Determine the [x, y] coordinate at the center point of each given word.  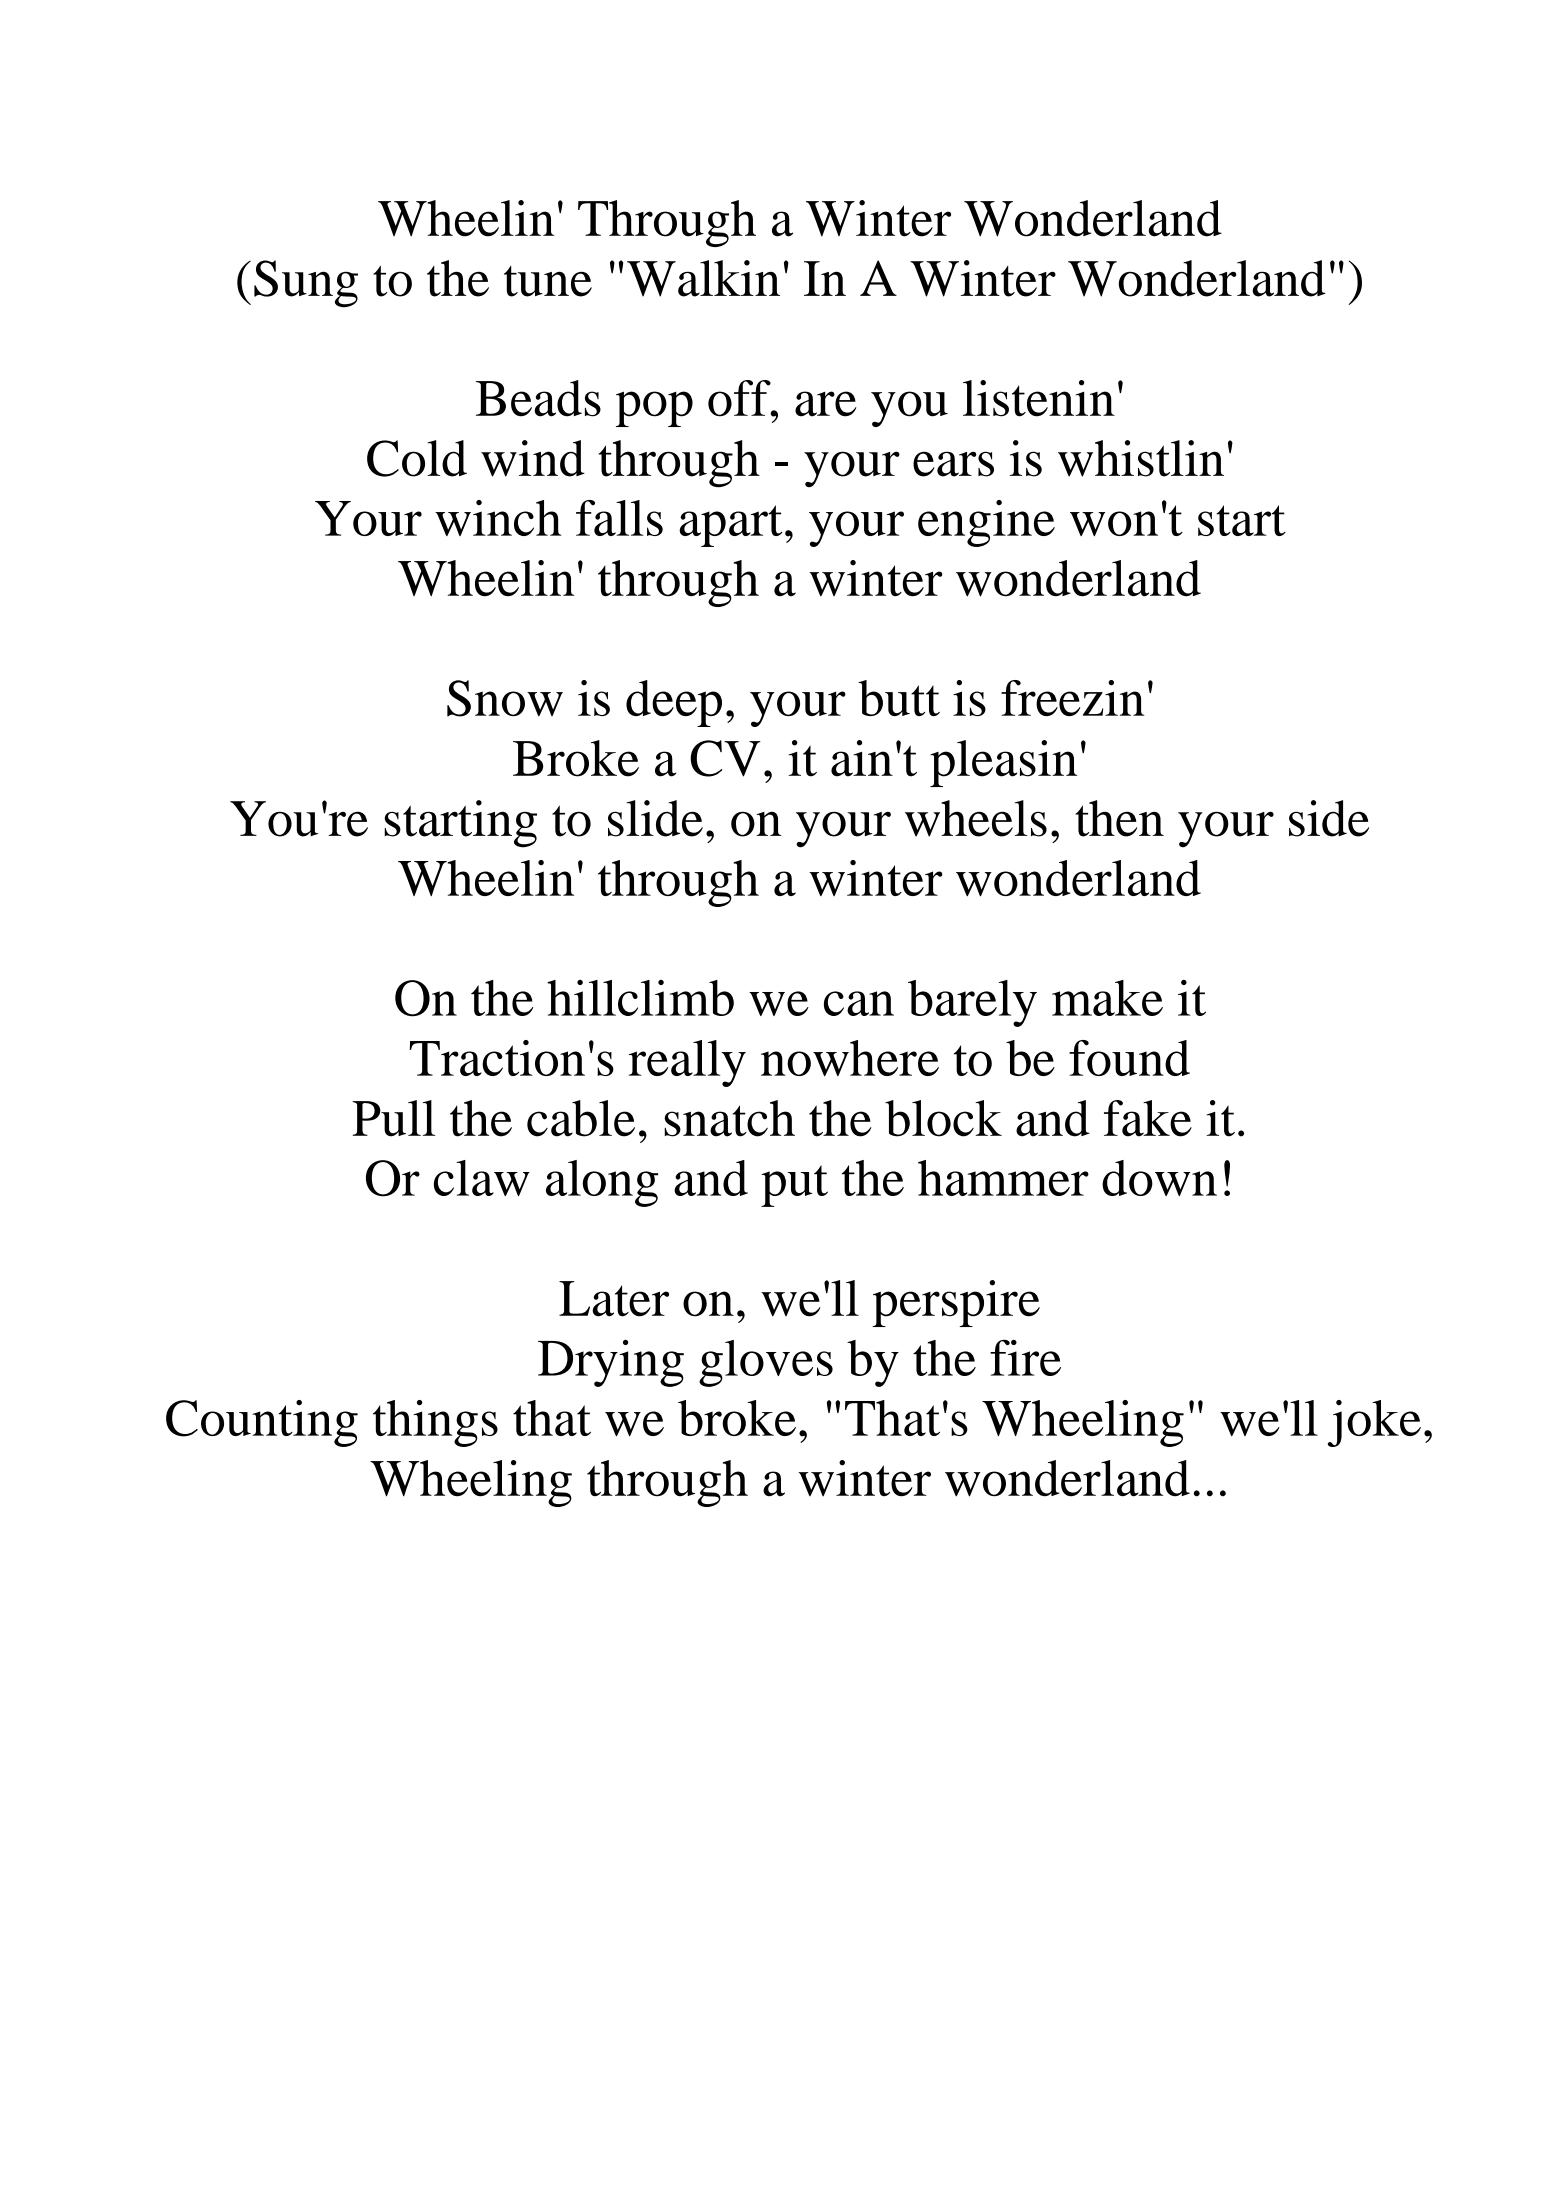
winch [498, 518]
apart [730, 526]
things [435, 1423]
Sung [306, 284]
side [1329, 818]
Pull [393, 1118]
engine [986, 523]
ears [953, 464]
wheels [976, 818]
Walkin [703, 278]
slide [655, 818]
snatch [729, 1118]
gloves [766, 1363]
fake [1148, 1118]
